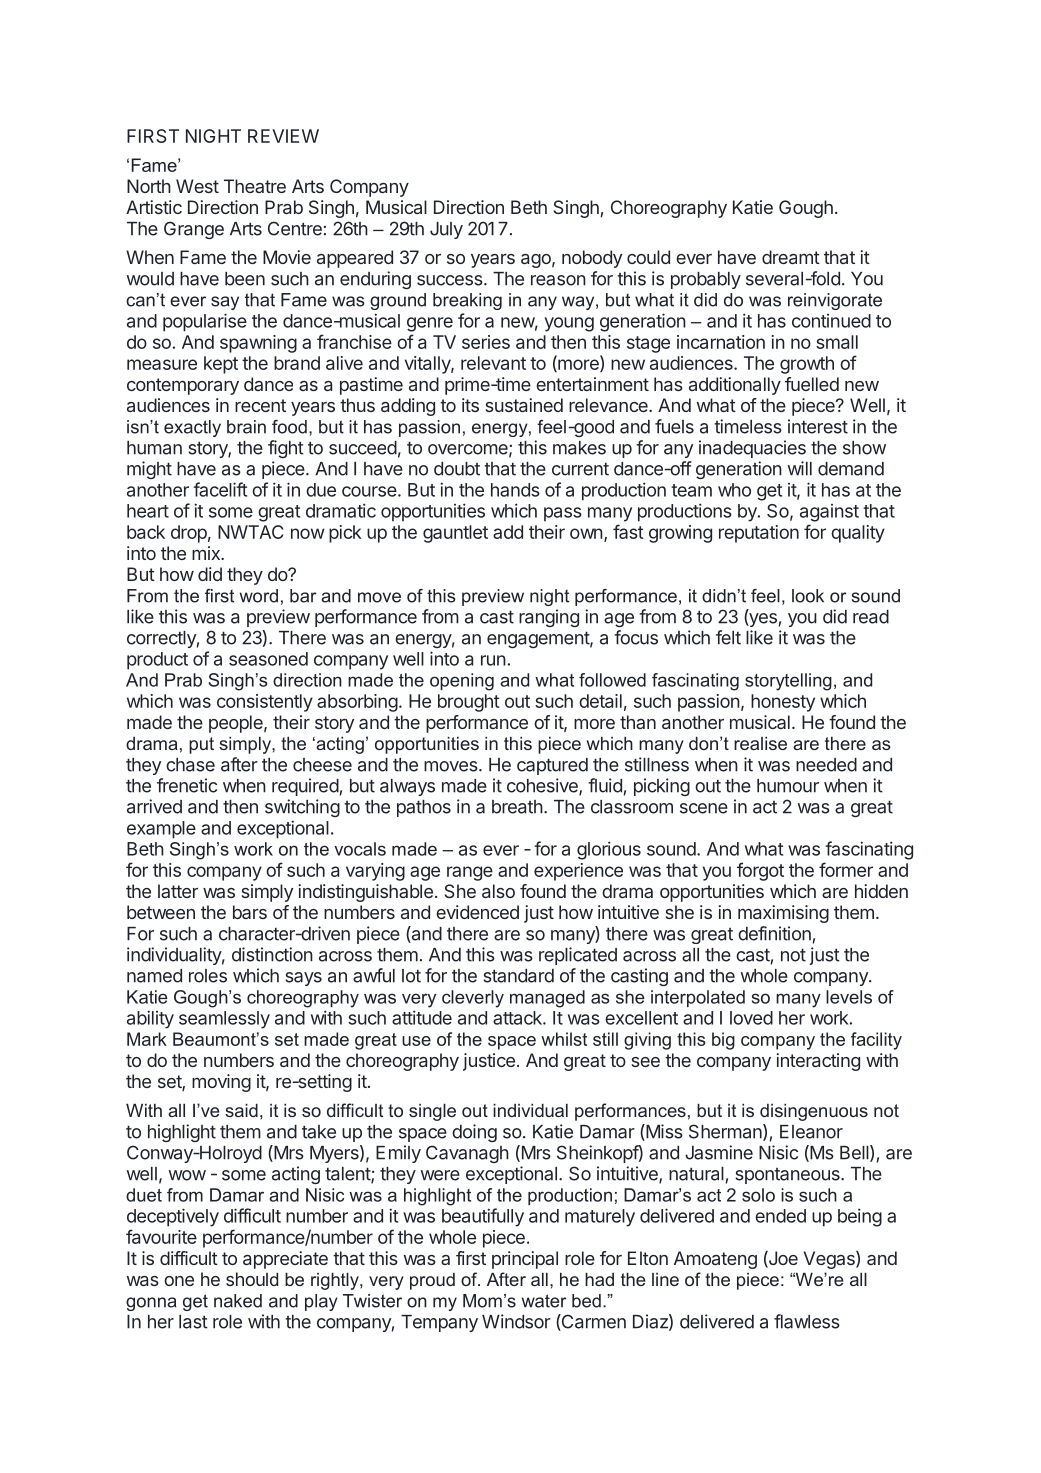  I want to click on flawless, so click(807, 1321).
